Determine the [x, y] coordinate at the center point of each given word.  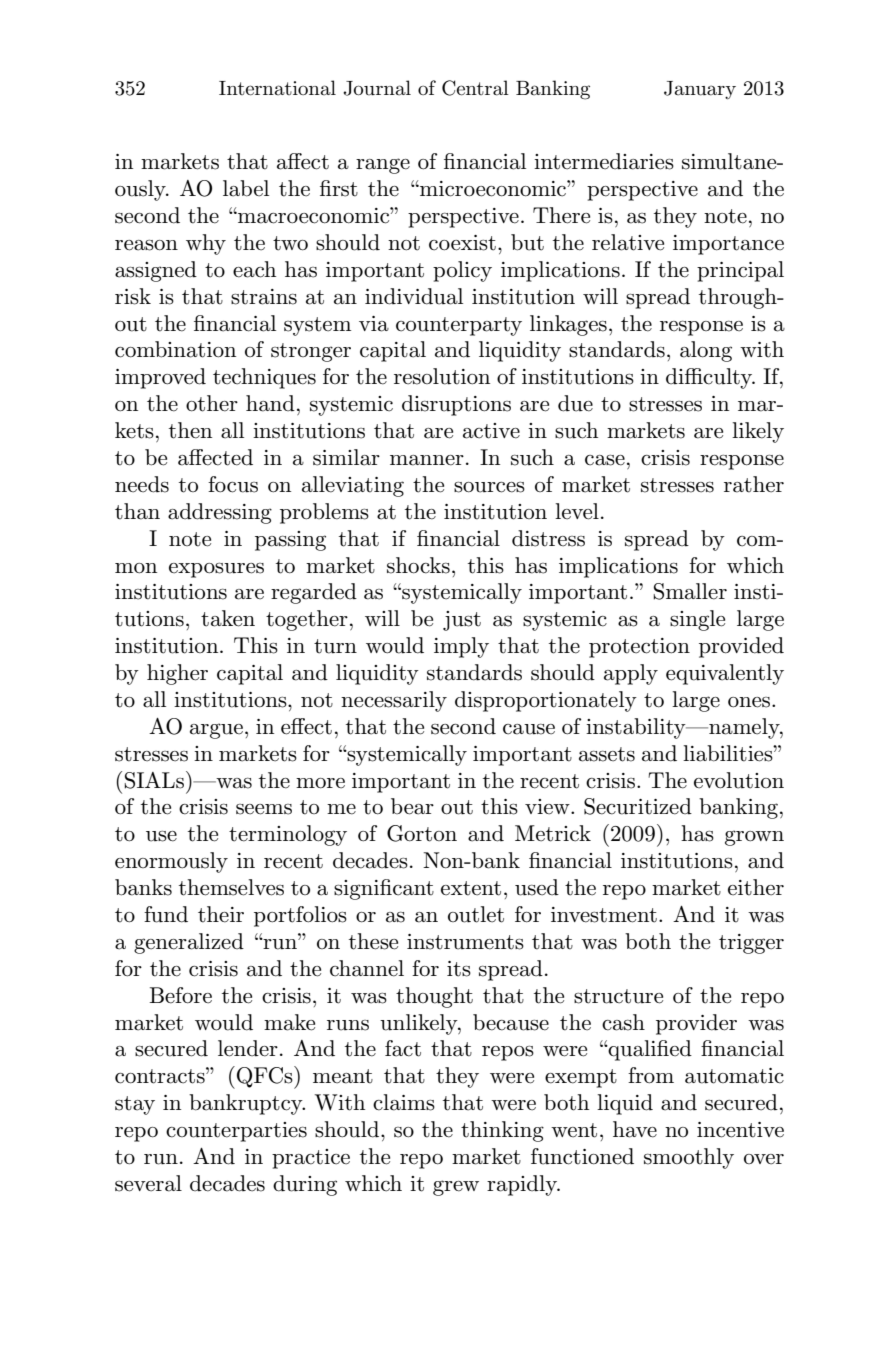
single [697, 620]
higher [177, 674]
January [700, 90]
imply [461, 647]
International [277, 88]
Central [475, 88]
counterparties [236, 1132]
